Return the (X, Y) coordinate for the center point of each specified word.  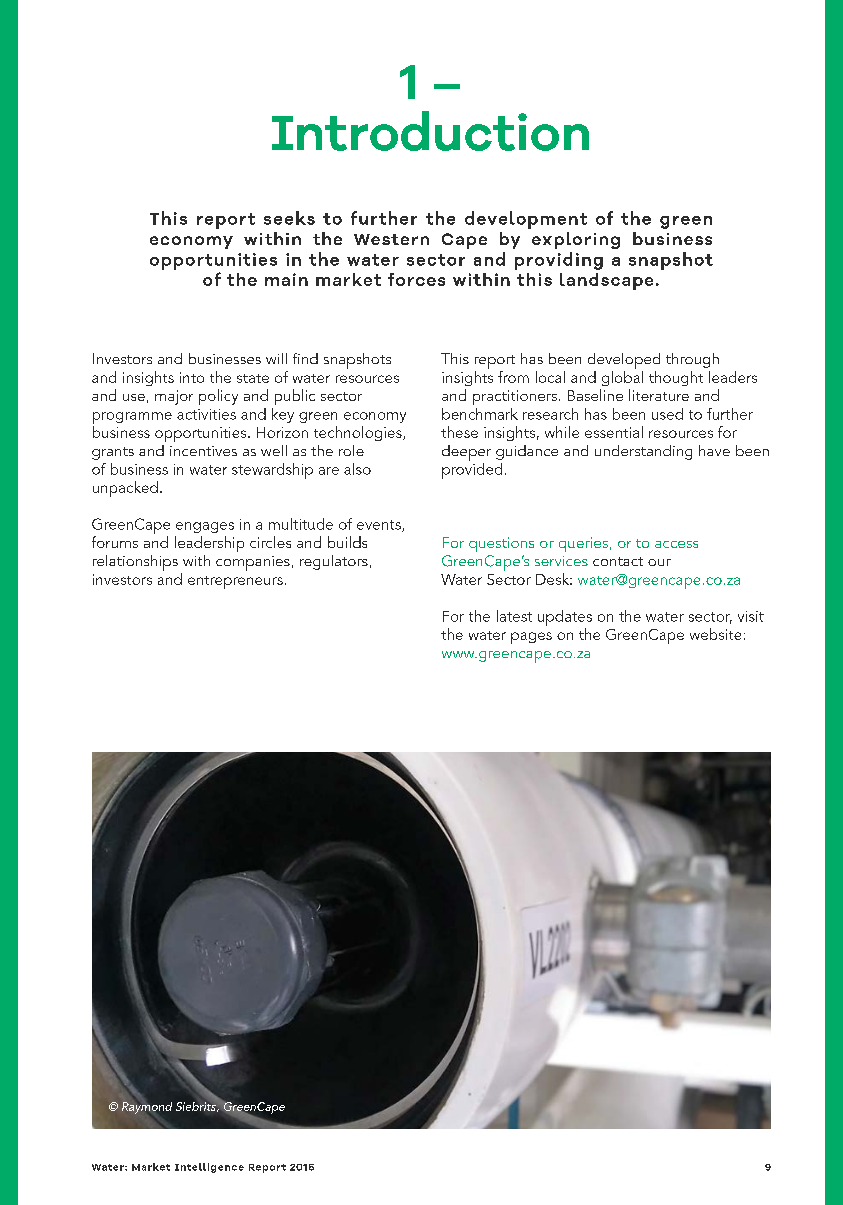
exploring (576, 240)
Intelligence (209, 1168)
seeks (289, 218)
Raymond (147, 1108)
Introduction (430, 131)
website (715, 634)
